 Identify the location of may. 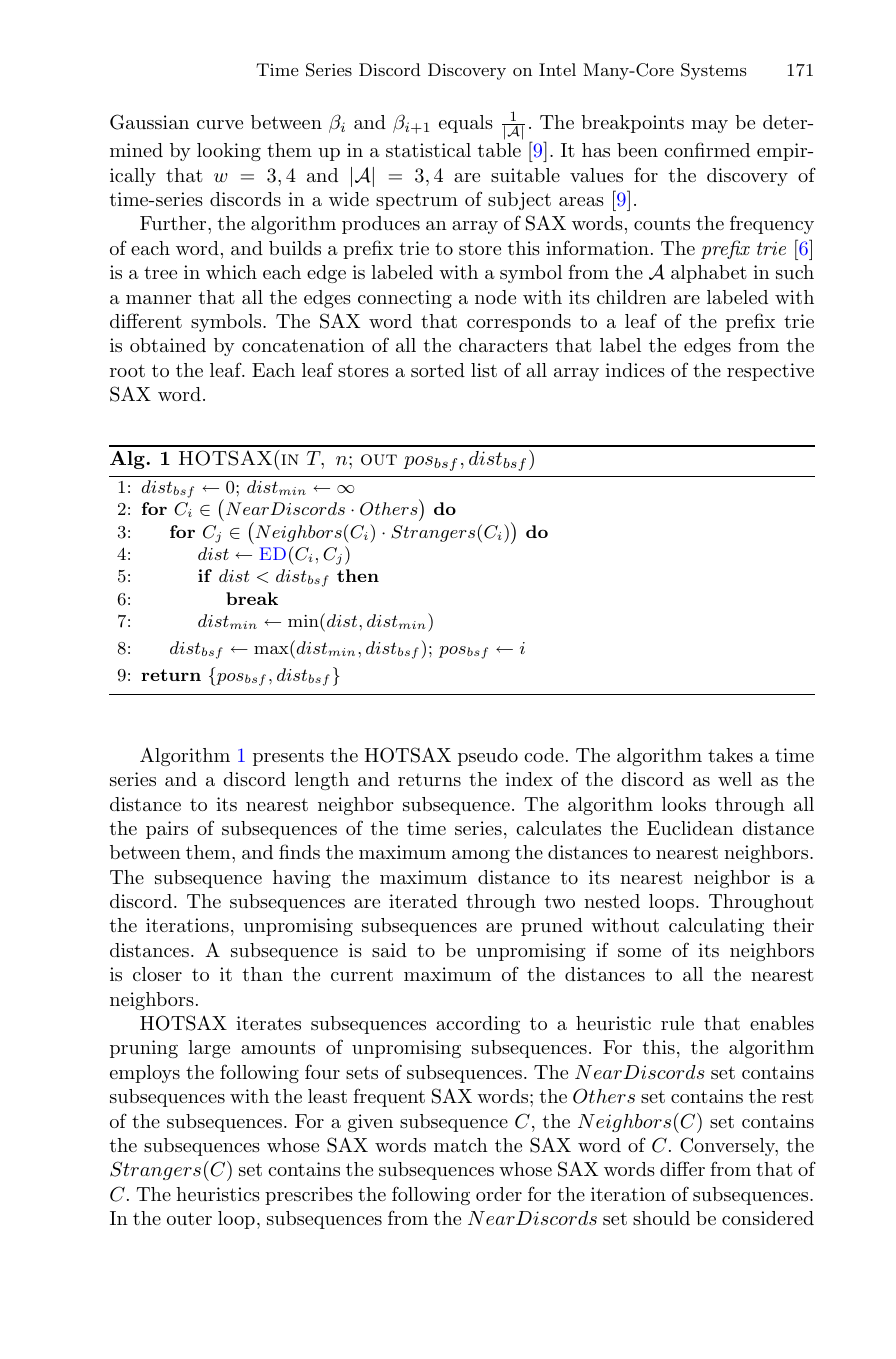
(709, 126).
